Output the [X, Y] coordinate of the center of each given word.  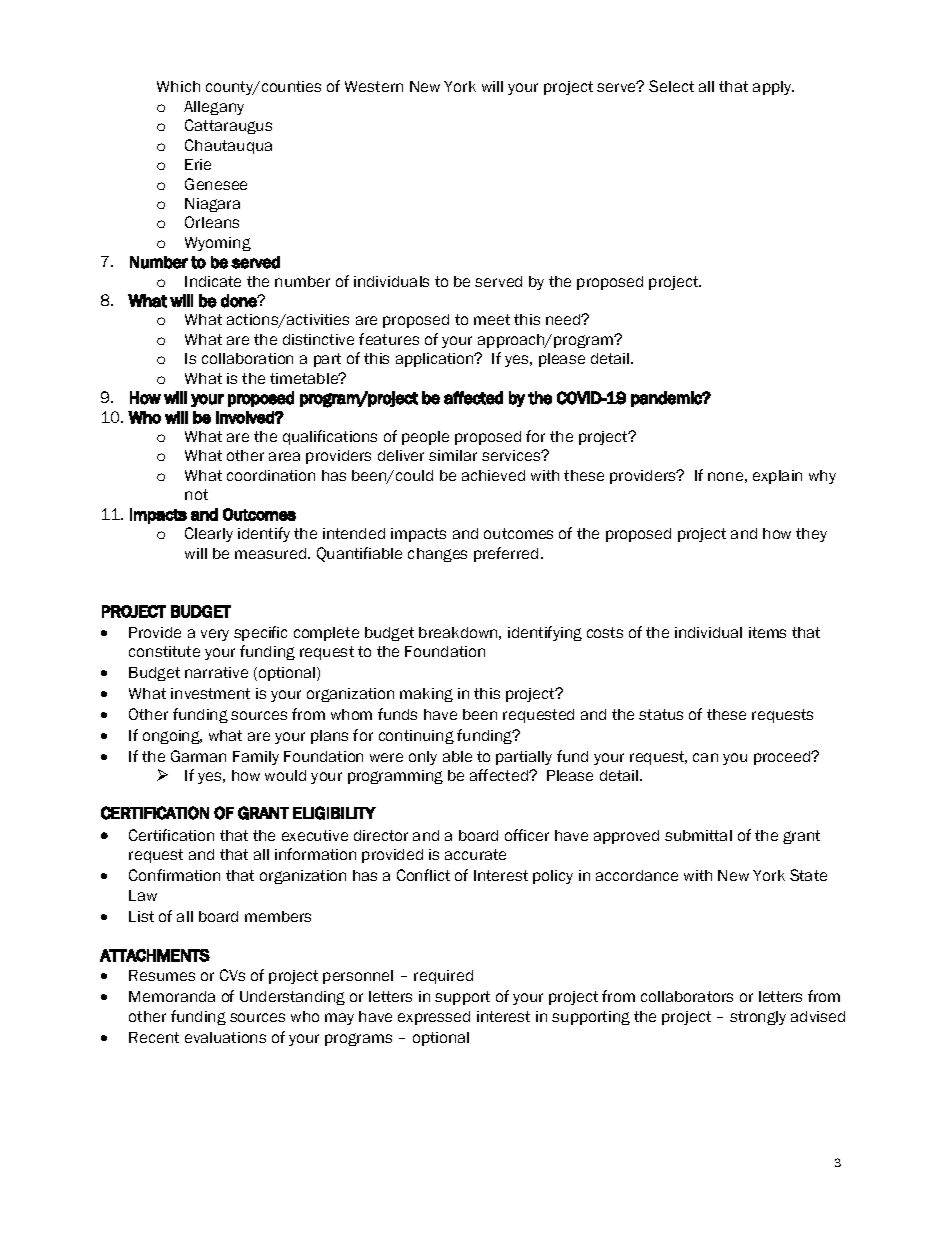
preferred [506, 554]
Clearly [209, 534]
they [811, 535]
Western [374, 86]
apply [773, 88]
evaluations [225, 1037]
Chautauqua [228, 146]
